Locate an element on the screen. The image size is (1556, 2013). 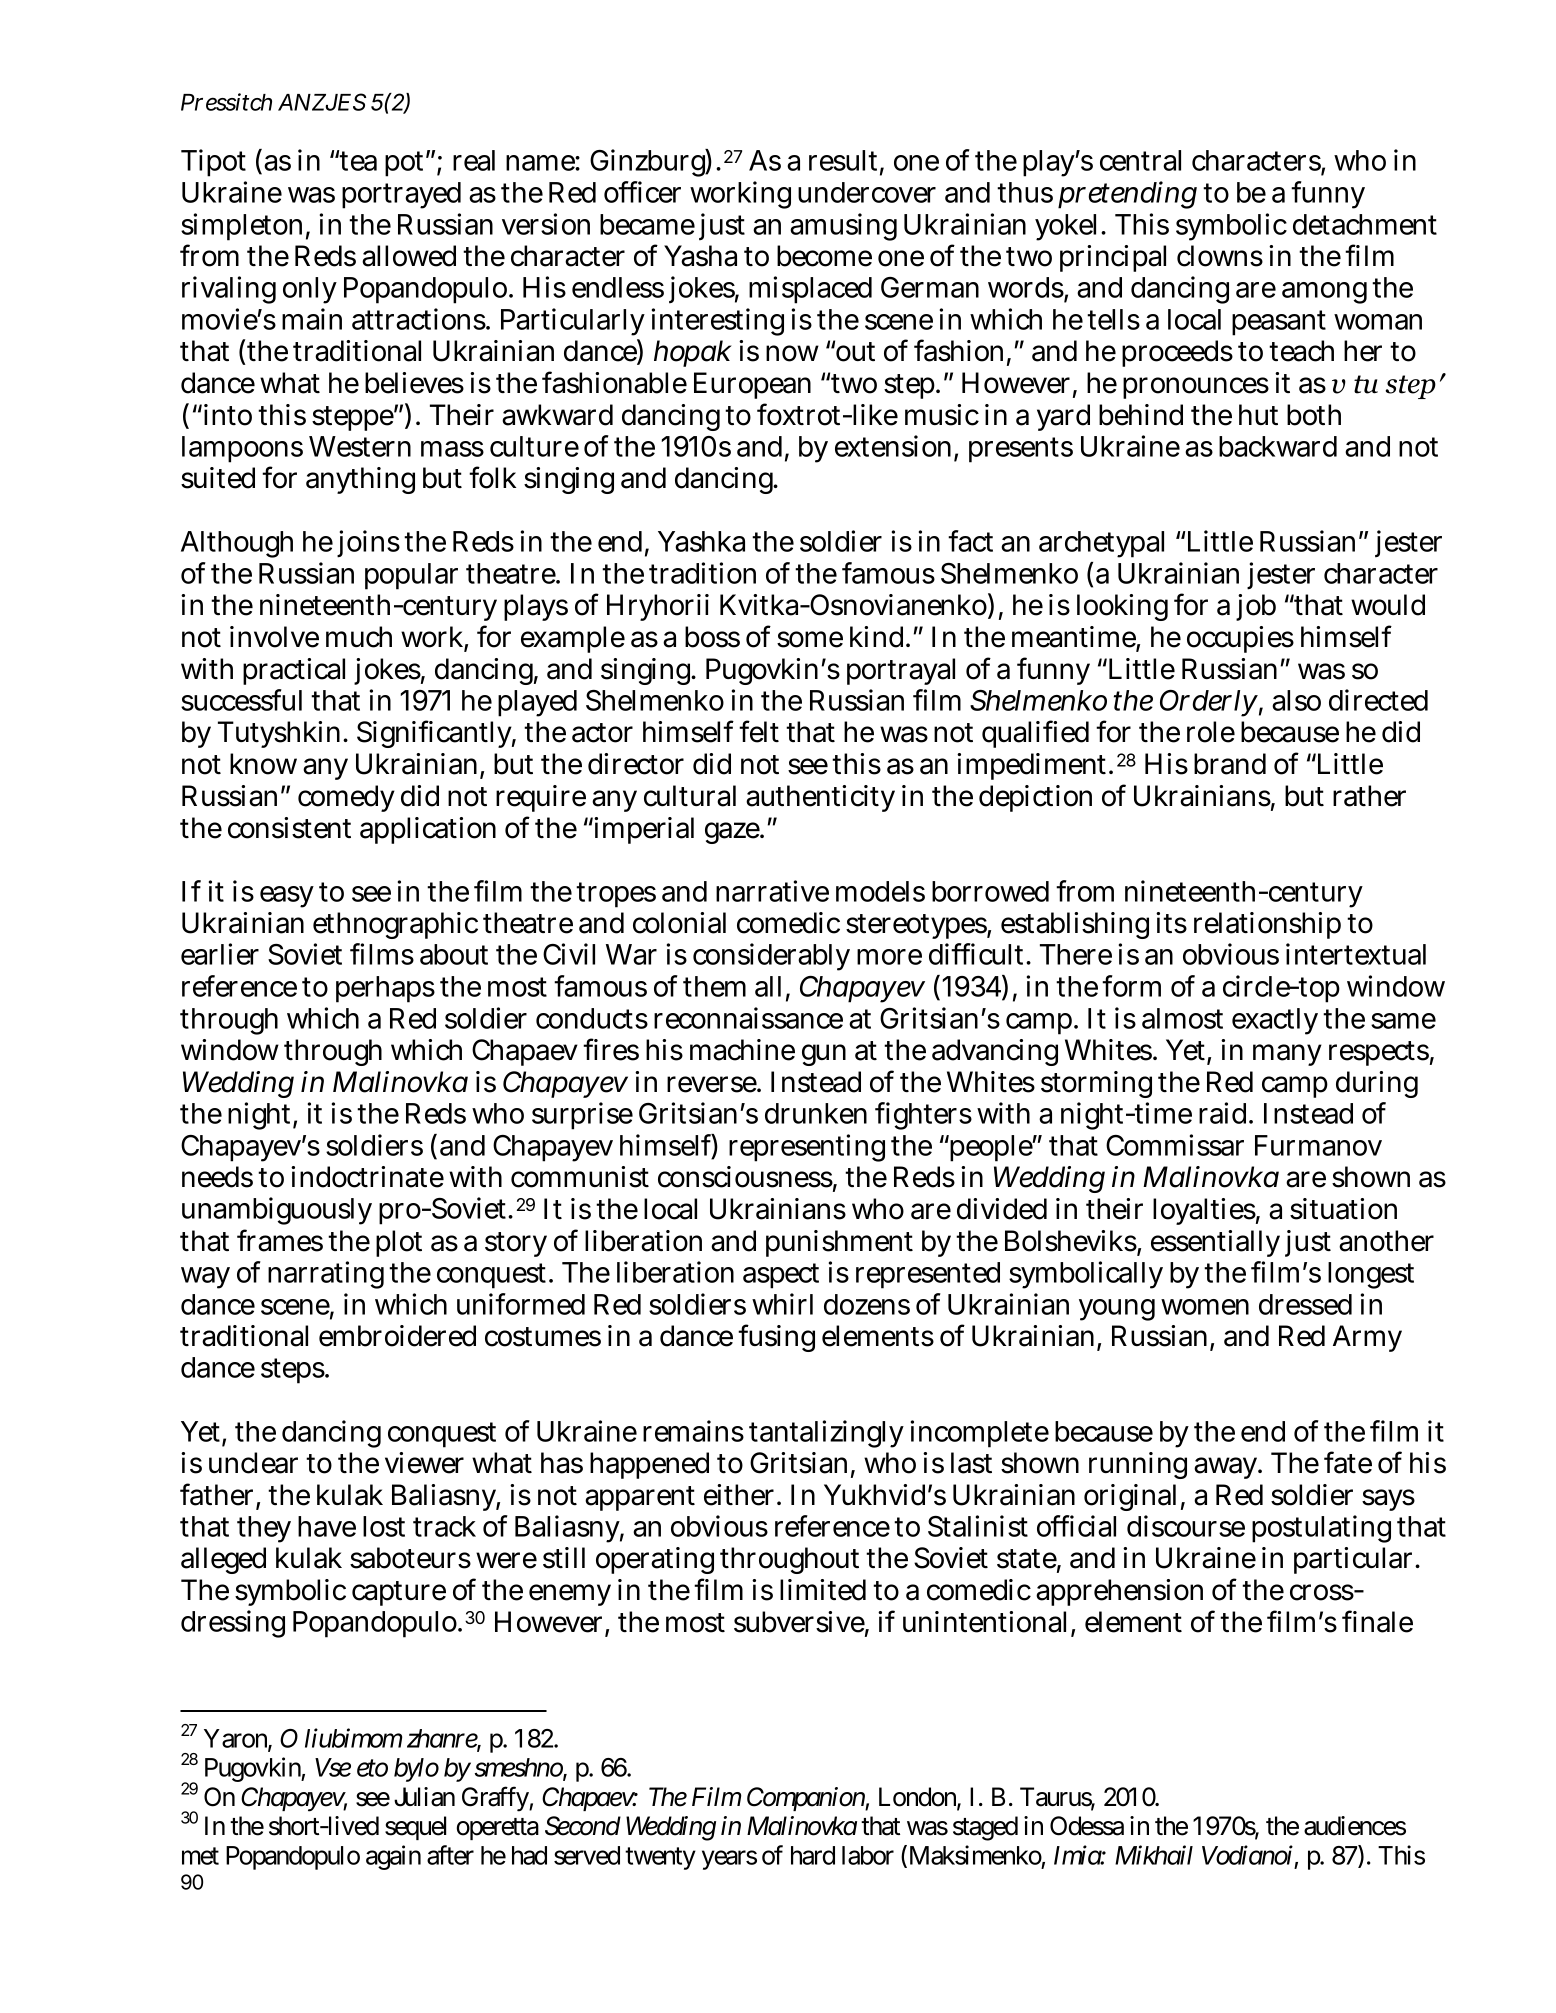
much is located at coordinates (359, 637).
